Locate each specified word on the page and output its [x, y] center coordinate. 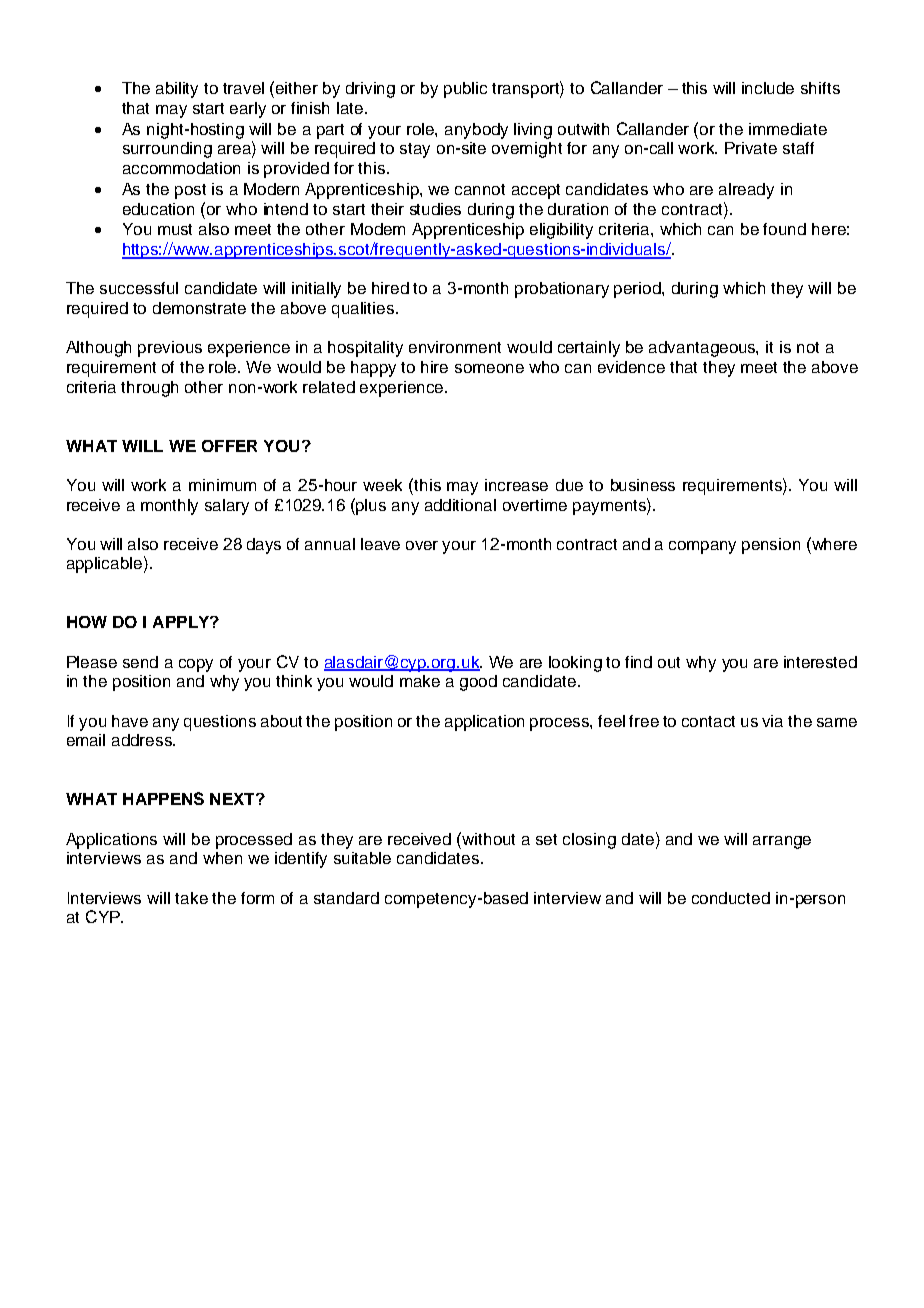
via [772, 721]
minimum [222, 485]
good [478, 683]
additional [460, 505]
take [191, 898]
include [768, 88]
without [488, 839]
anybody [476, 131]
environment [455, 347]
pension [771, 546]
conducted [731, 898]
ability [177, 90]
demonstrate [199, 308]
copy [196, 665]
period [638, 290]
